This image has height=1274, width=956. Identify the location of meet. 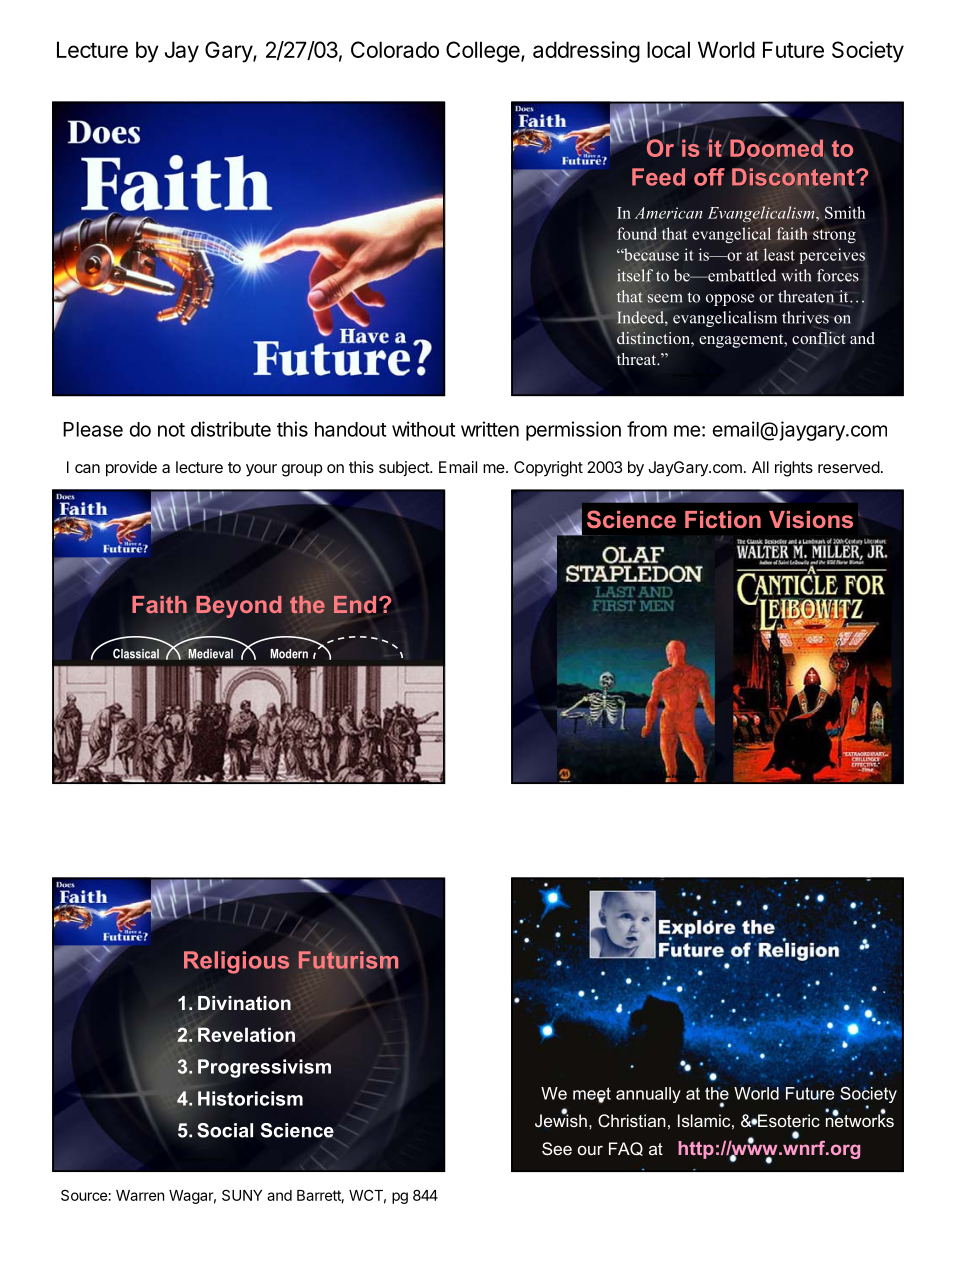
(592, 1094).
